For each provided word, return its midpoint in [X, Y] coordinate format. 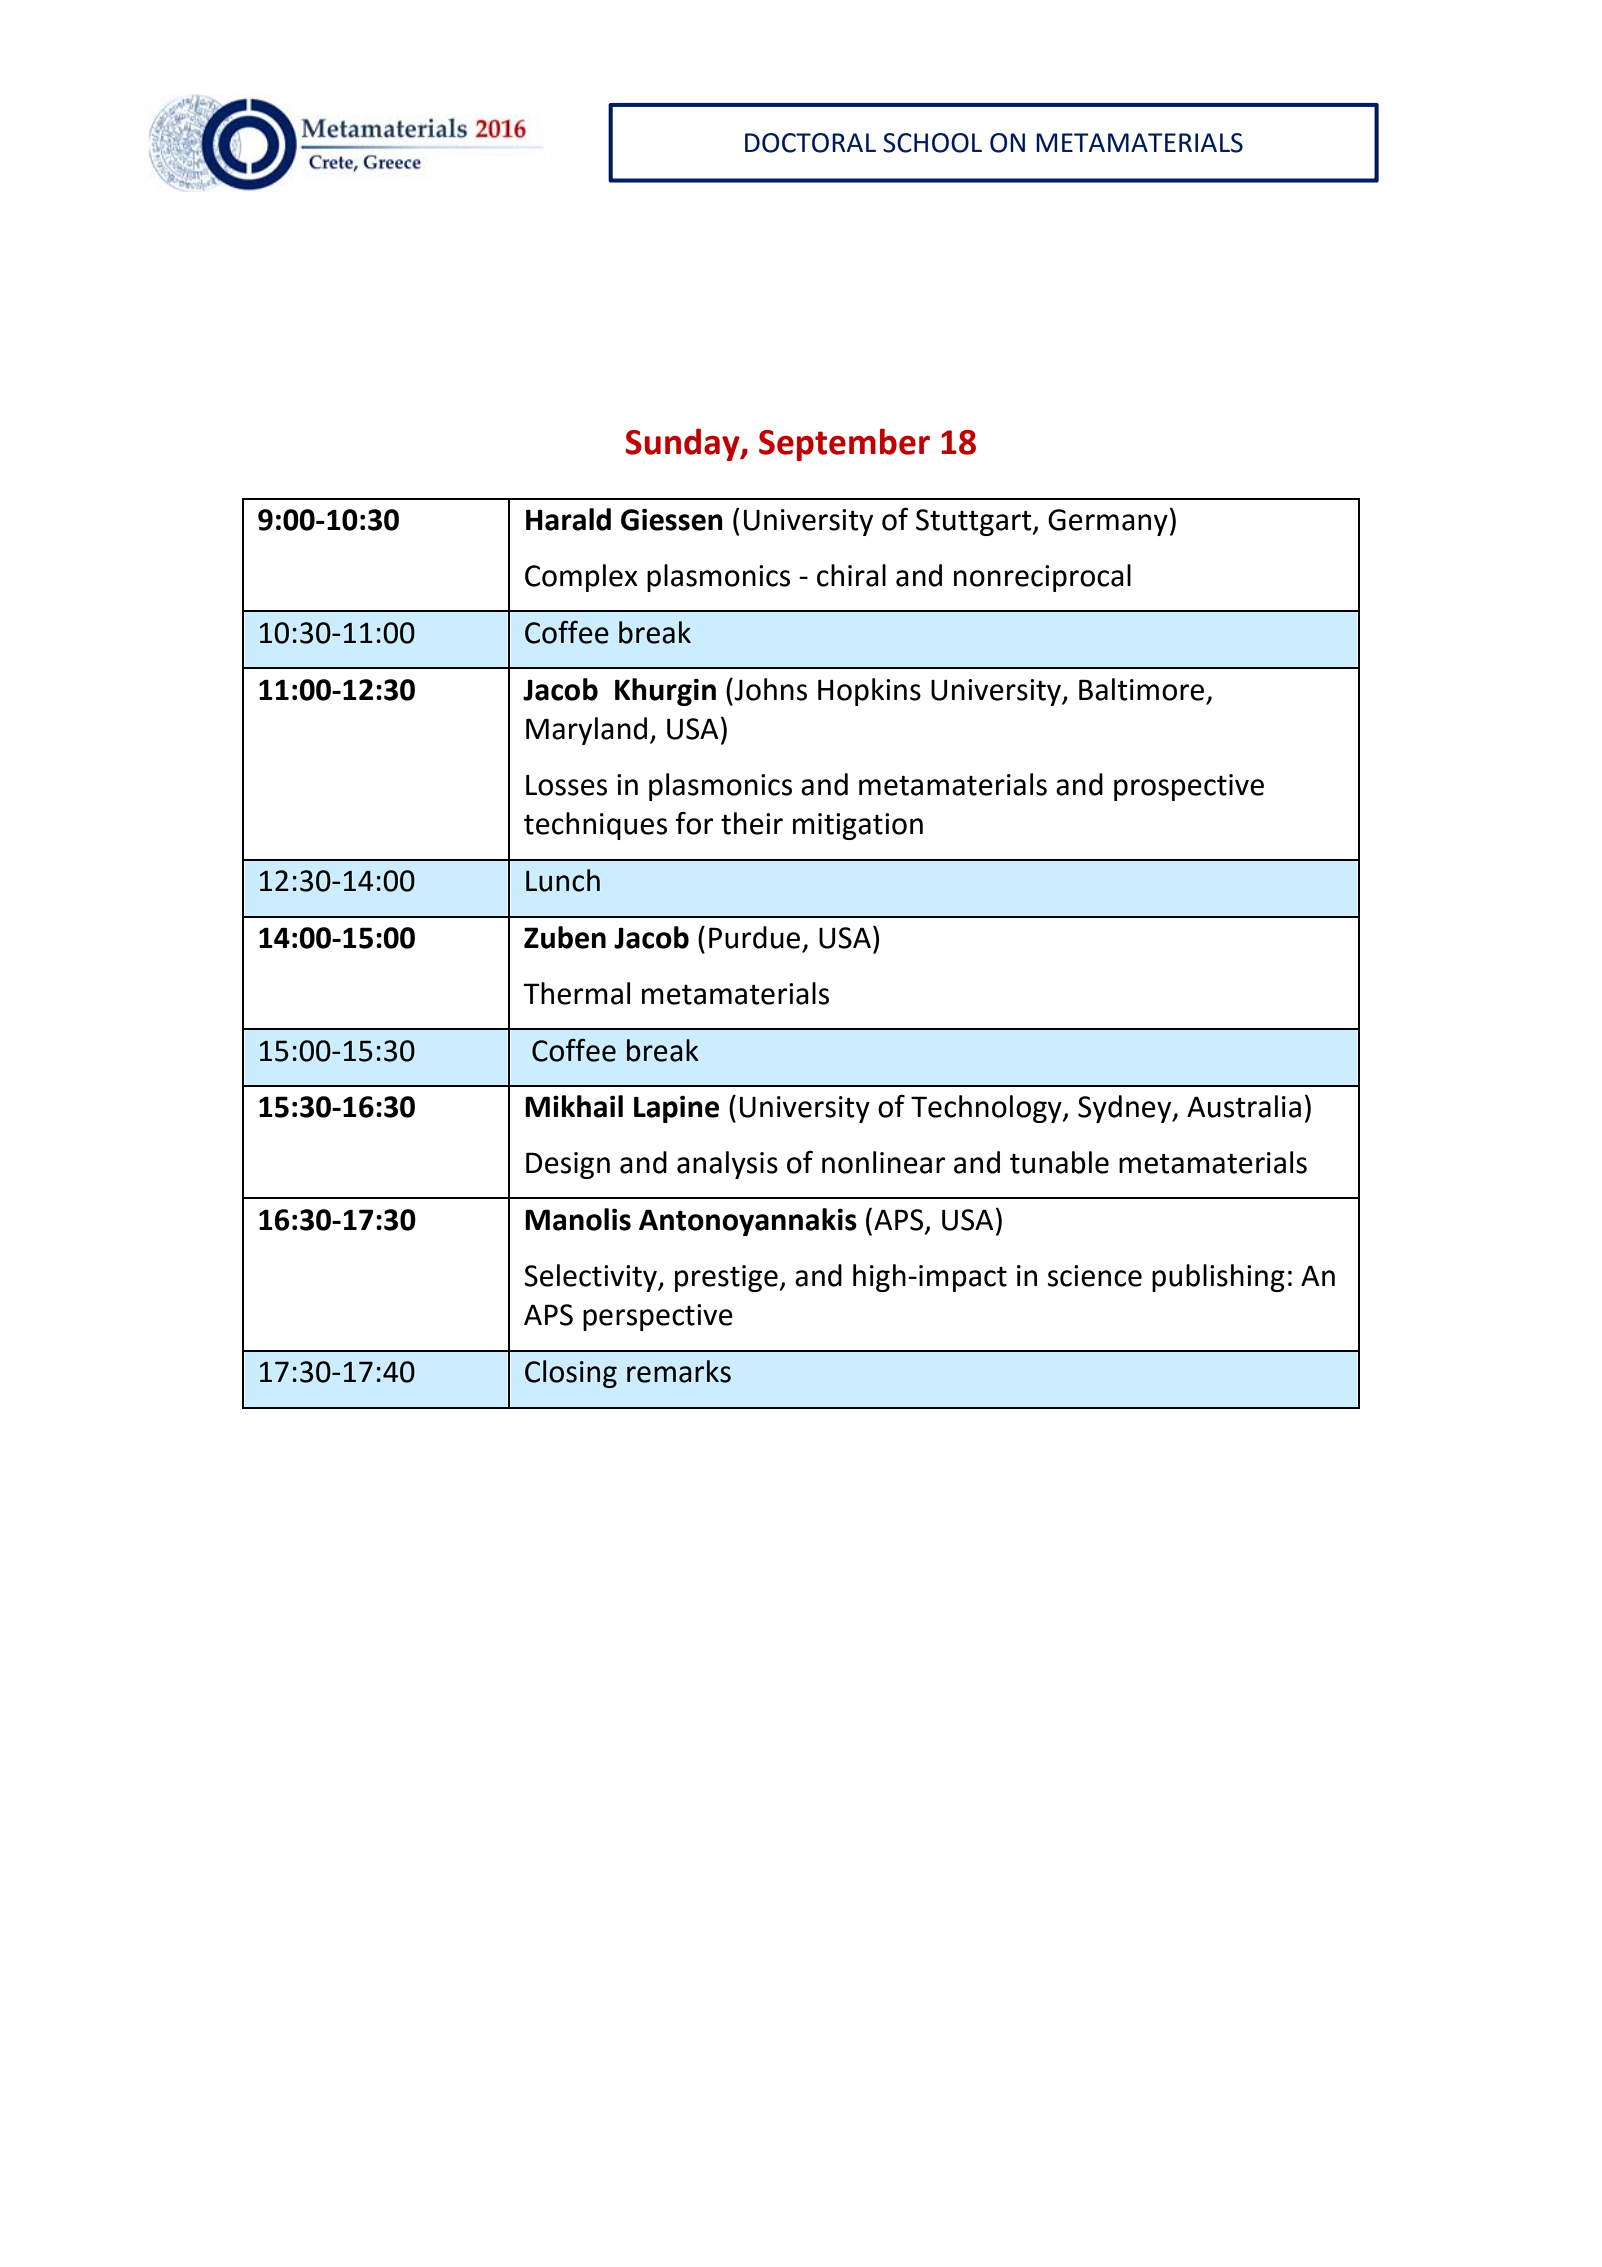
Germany [1108, 522]
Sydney [1126, 1109]
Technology [987, 1109]
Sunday [683, 444]
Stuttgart [975, 522]
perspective [658, 1317]
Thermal [577, 993]
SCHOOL [932, 143]
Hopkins [869, 692]
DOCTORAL [810, 143]
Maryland [586, 731]
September [844, 444]
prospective [1189, 787]
